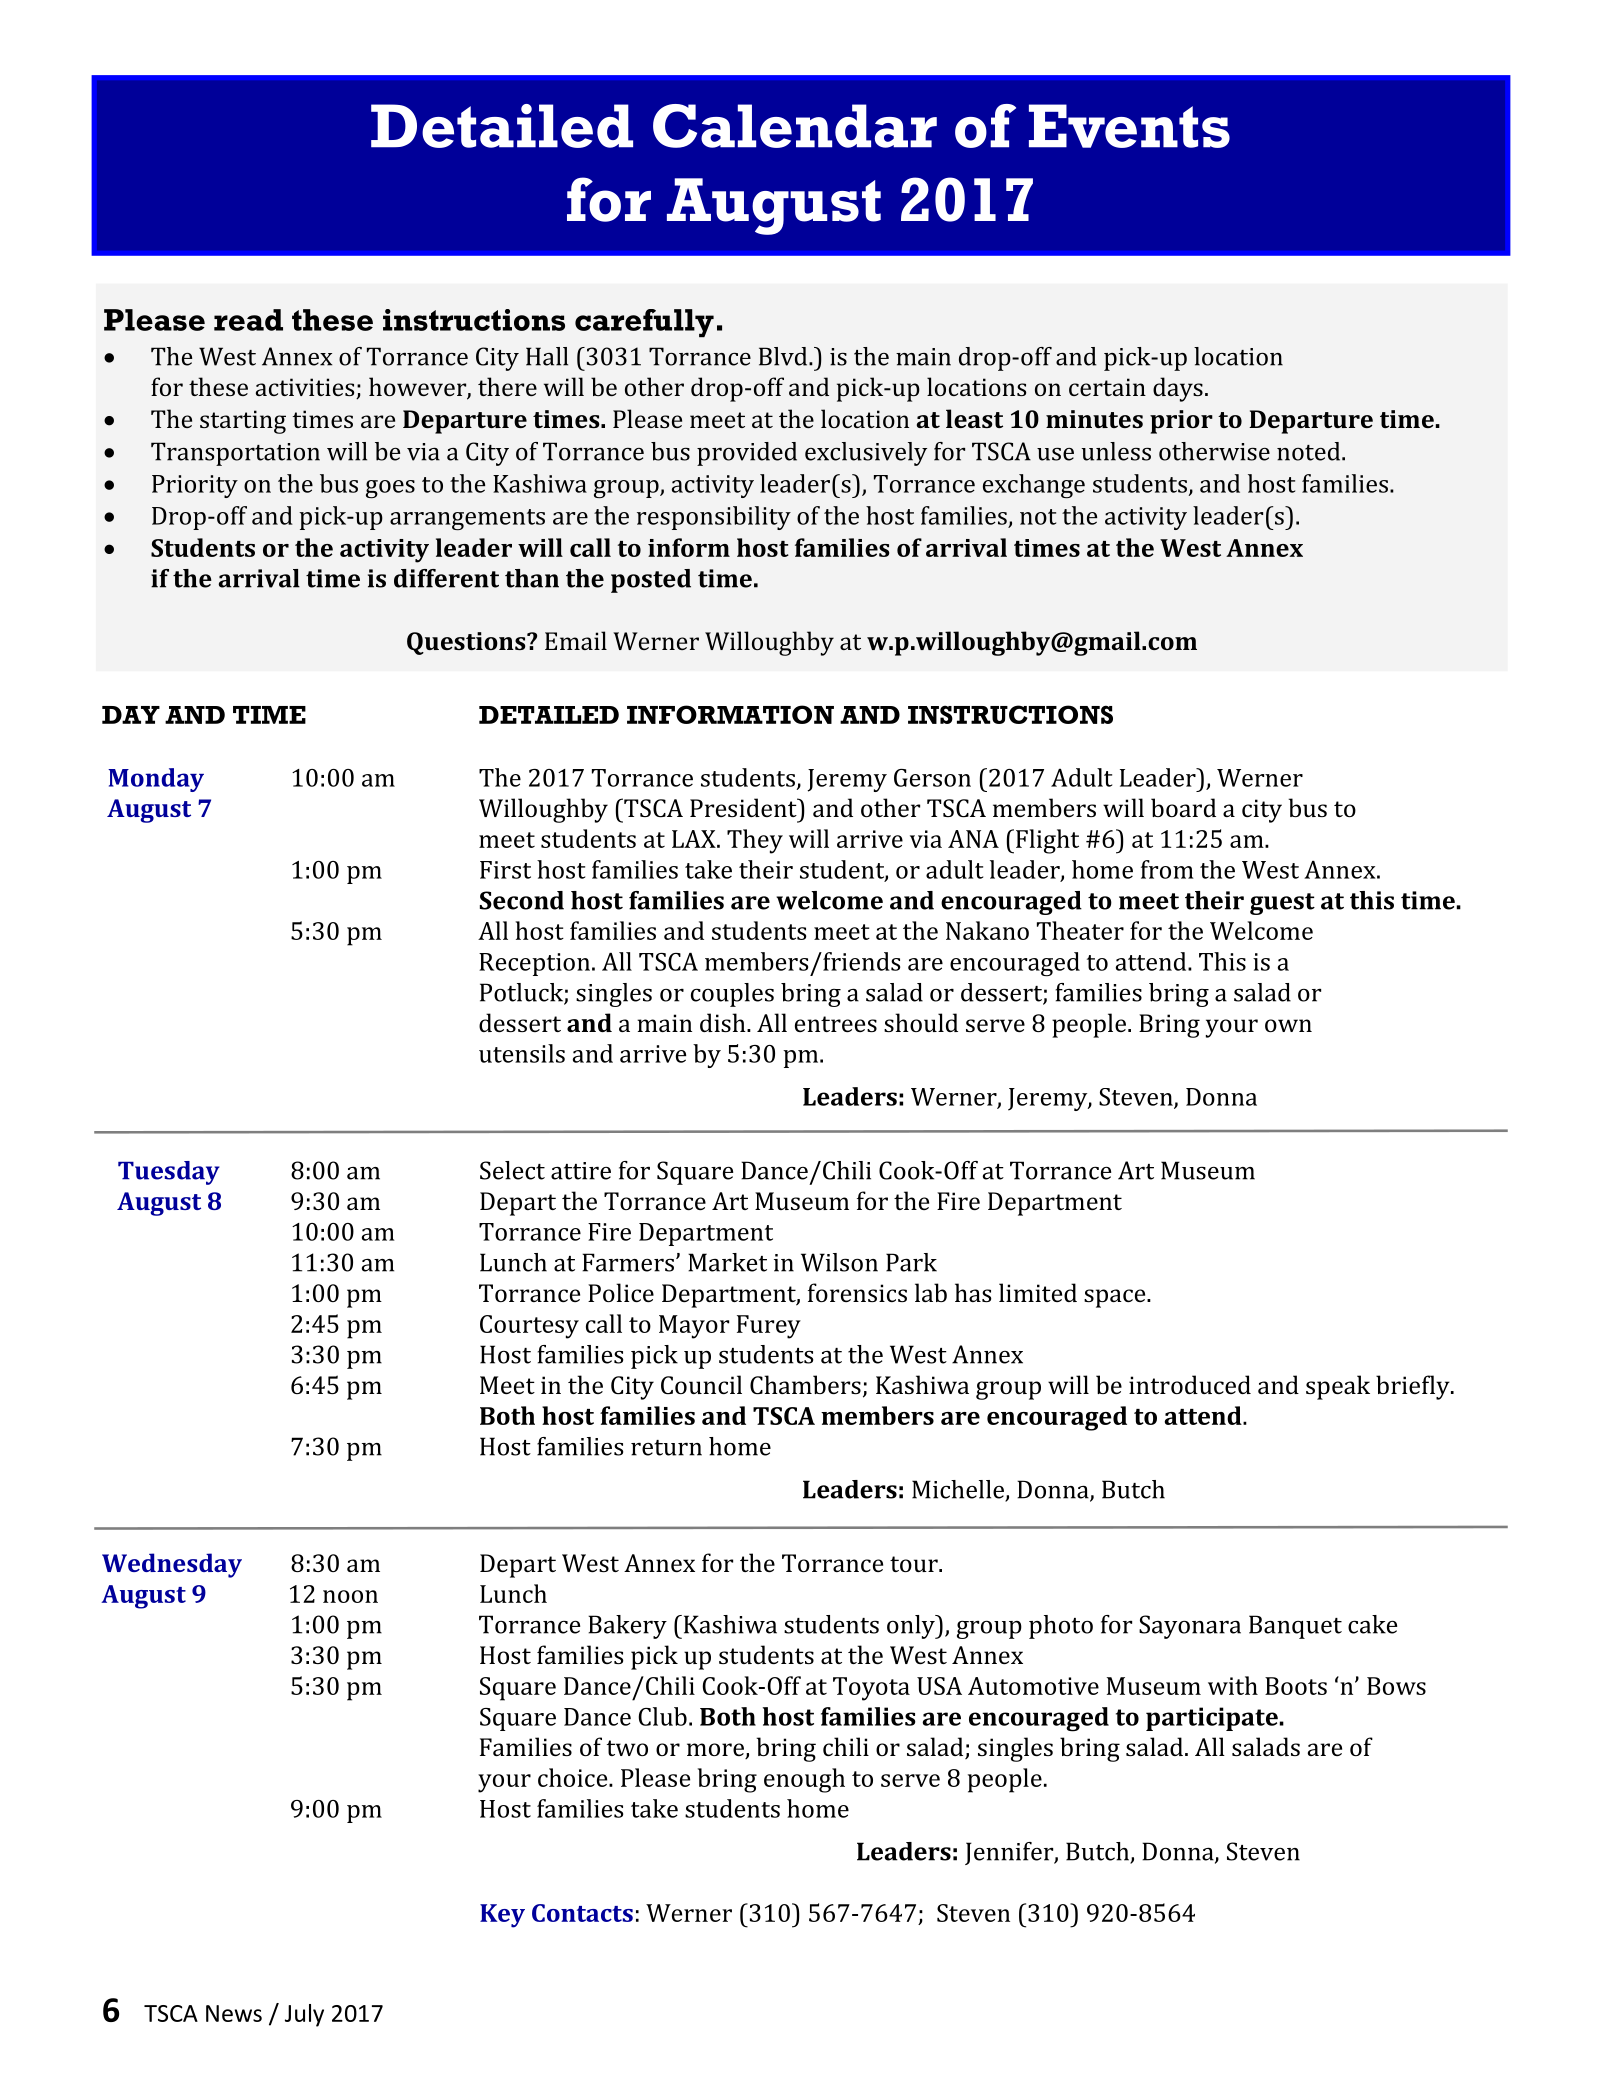  What do you see at coordinates (727, 1262) in the screenshot?
I see `Market` at bounding box center [727, 1262].
